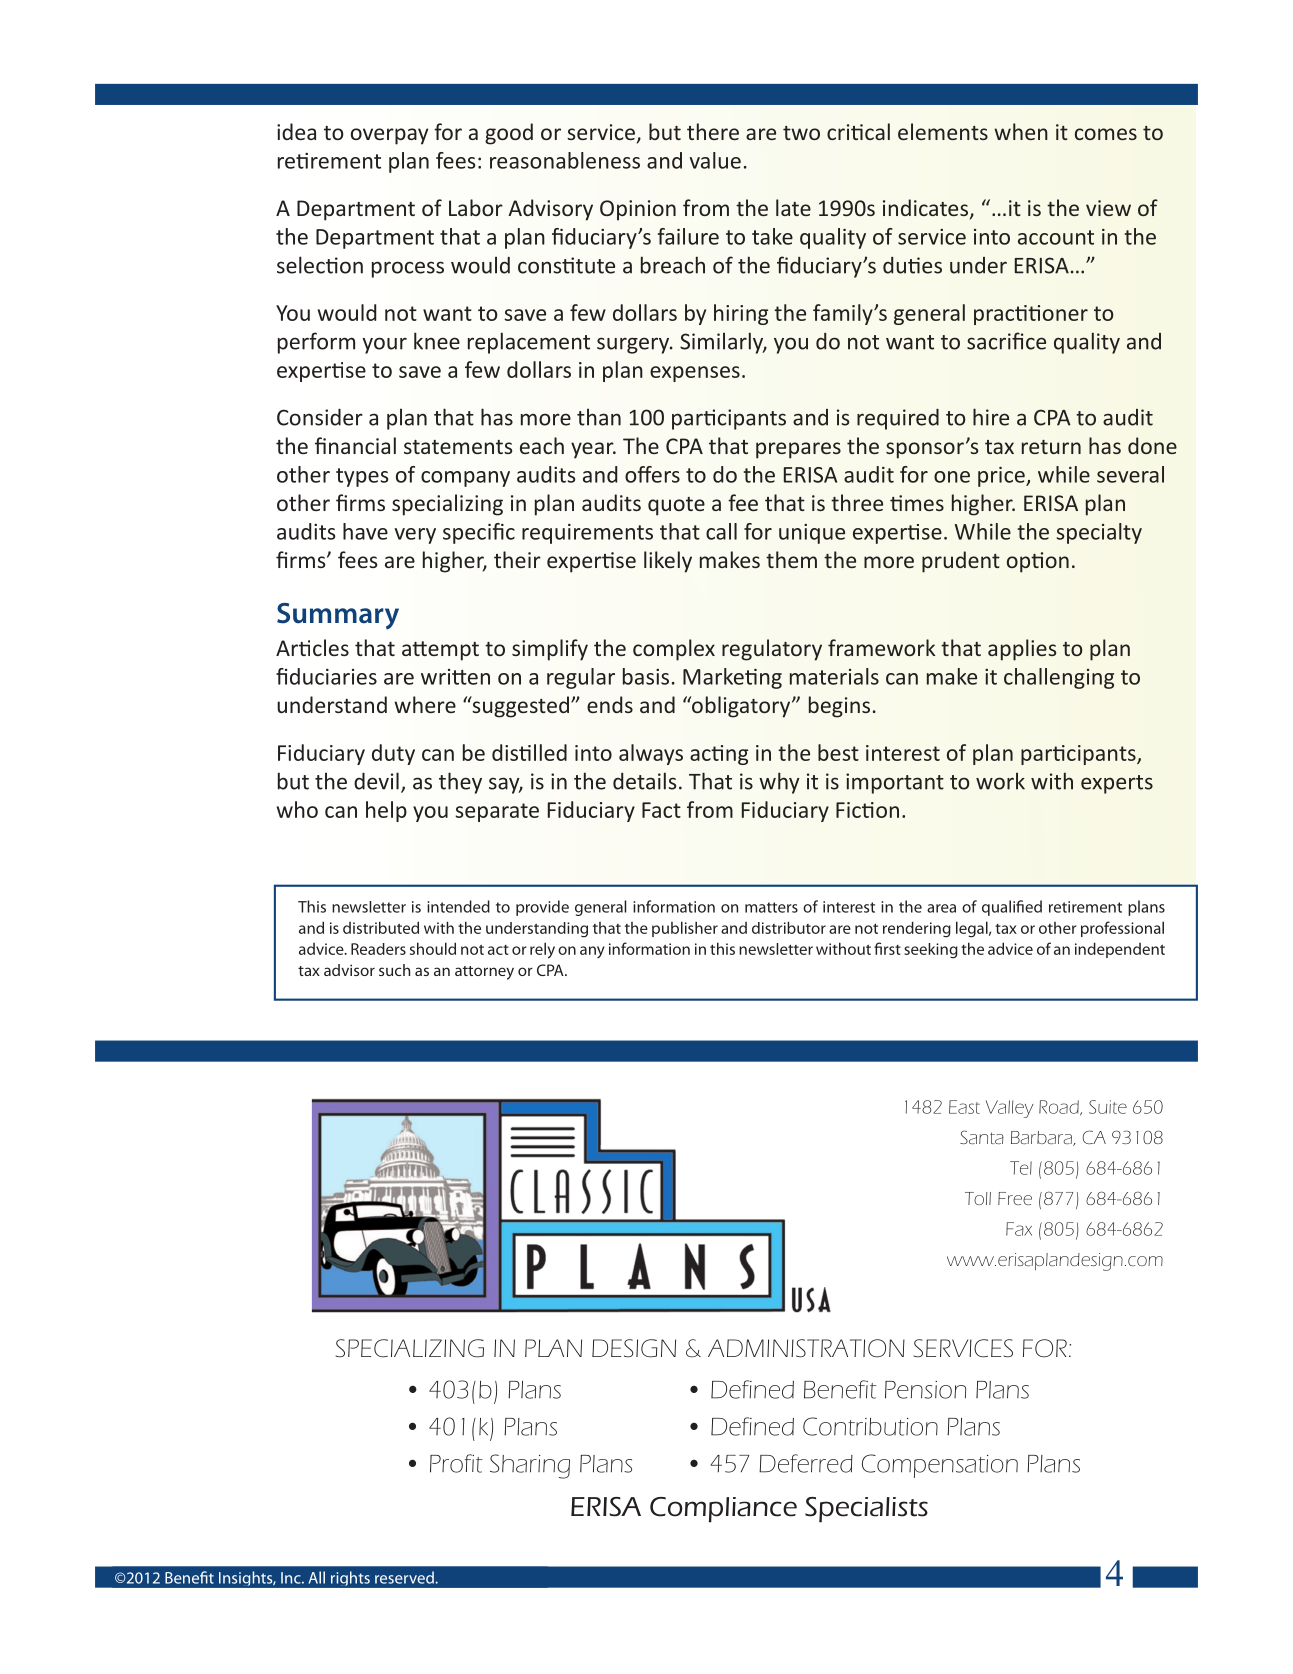 This document has width=1293, height=1674. Describe the element at coordinates (715, 160) in the document. I see `value` at that location.
